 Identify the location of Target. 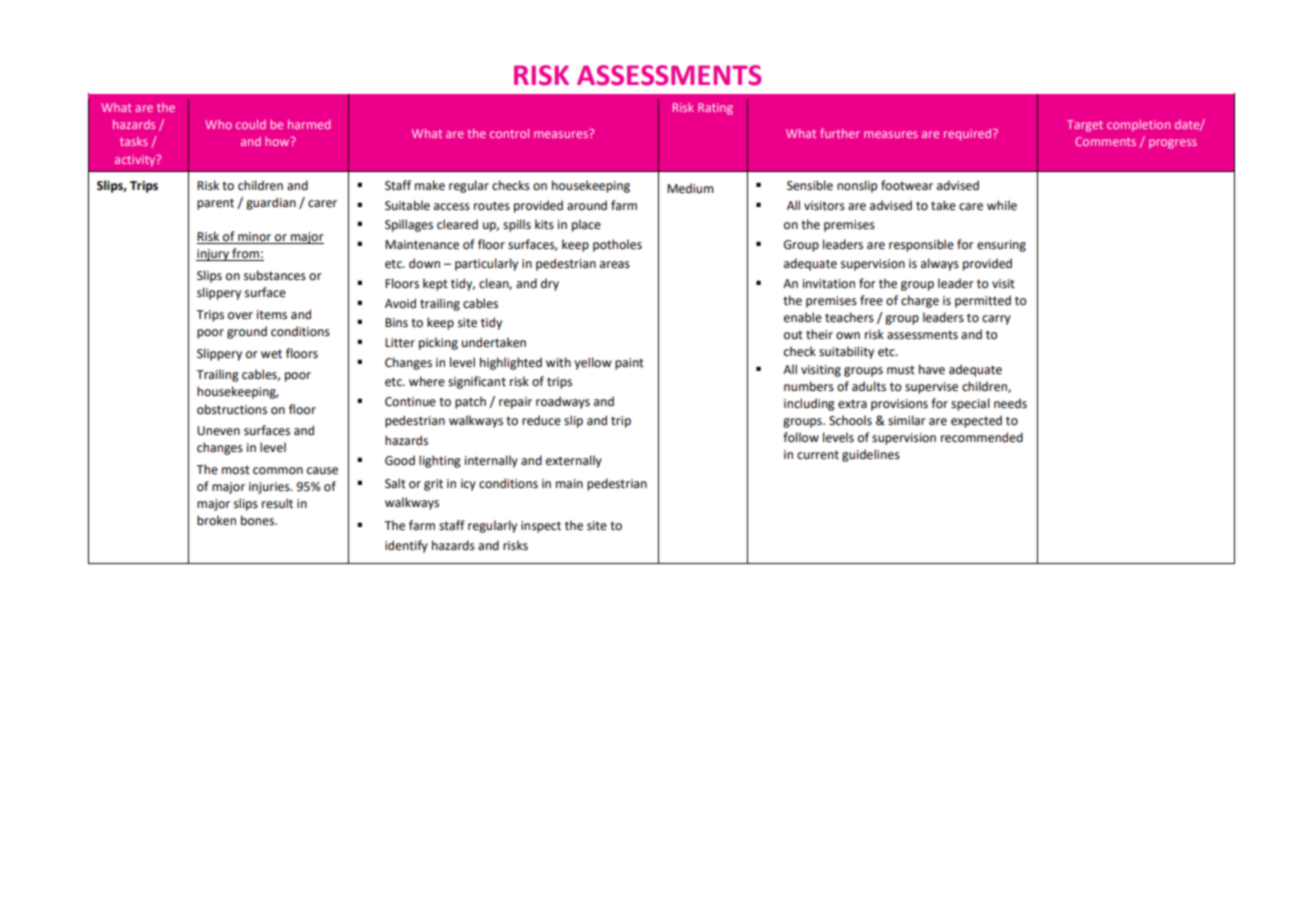
(1085, 126).
